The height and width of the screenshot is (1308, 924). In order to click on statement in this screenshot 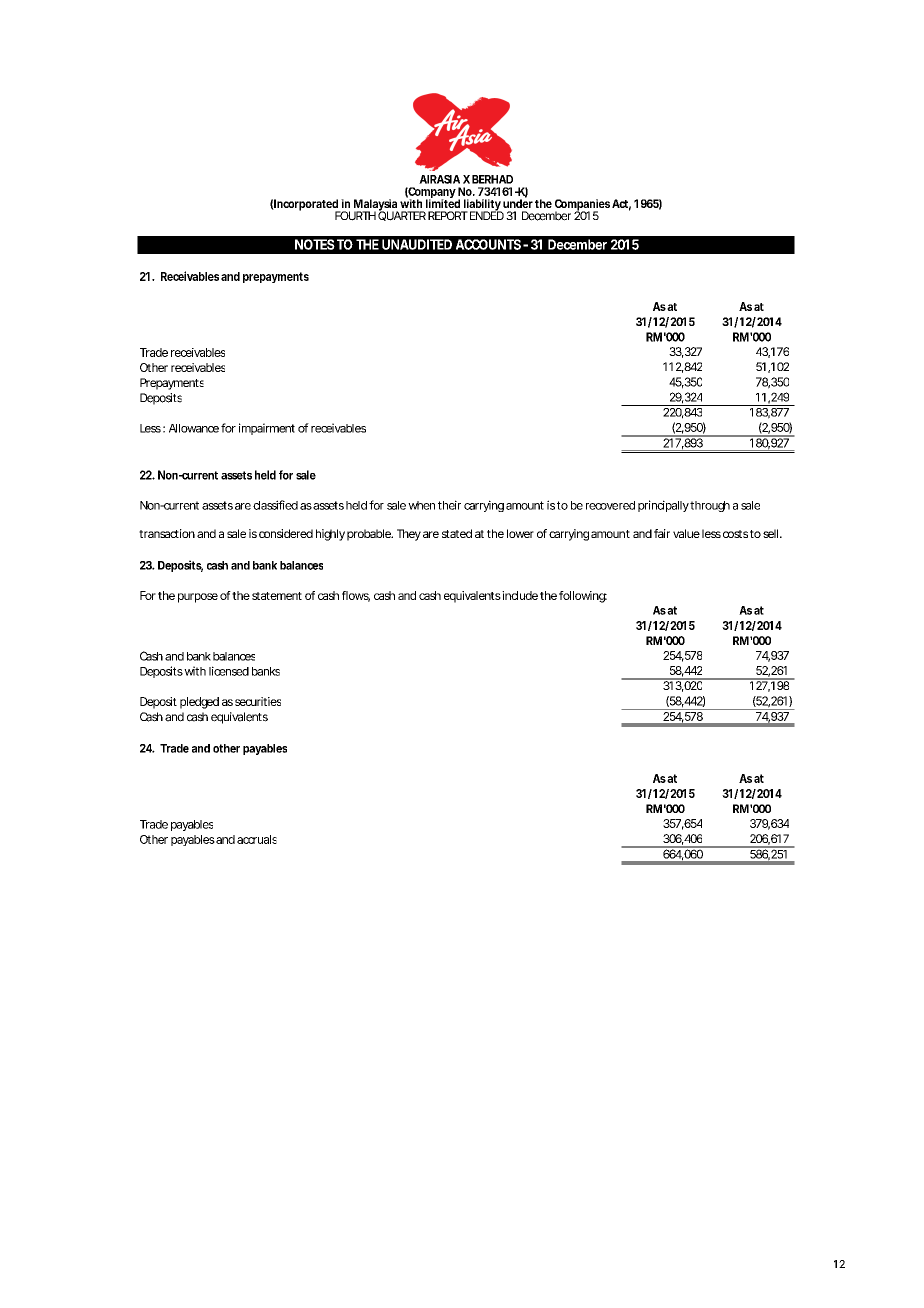, I will do `click(277, 596)`.
